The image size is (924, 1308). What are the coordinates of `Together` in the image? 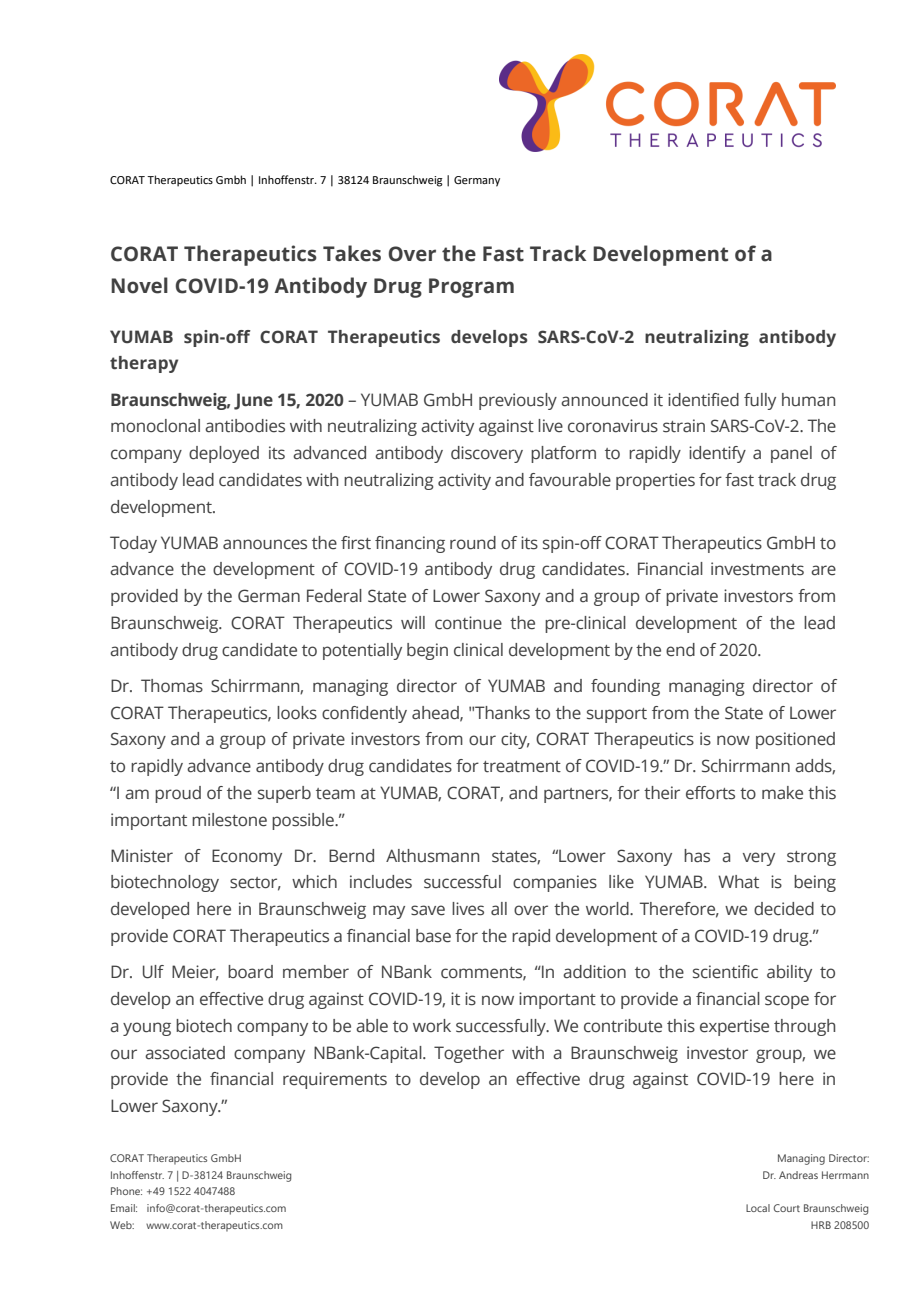 It's located at (469, 1054).
